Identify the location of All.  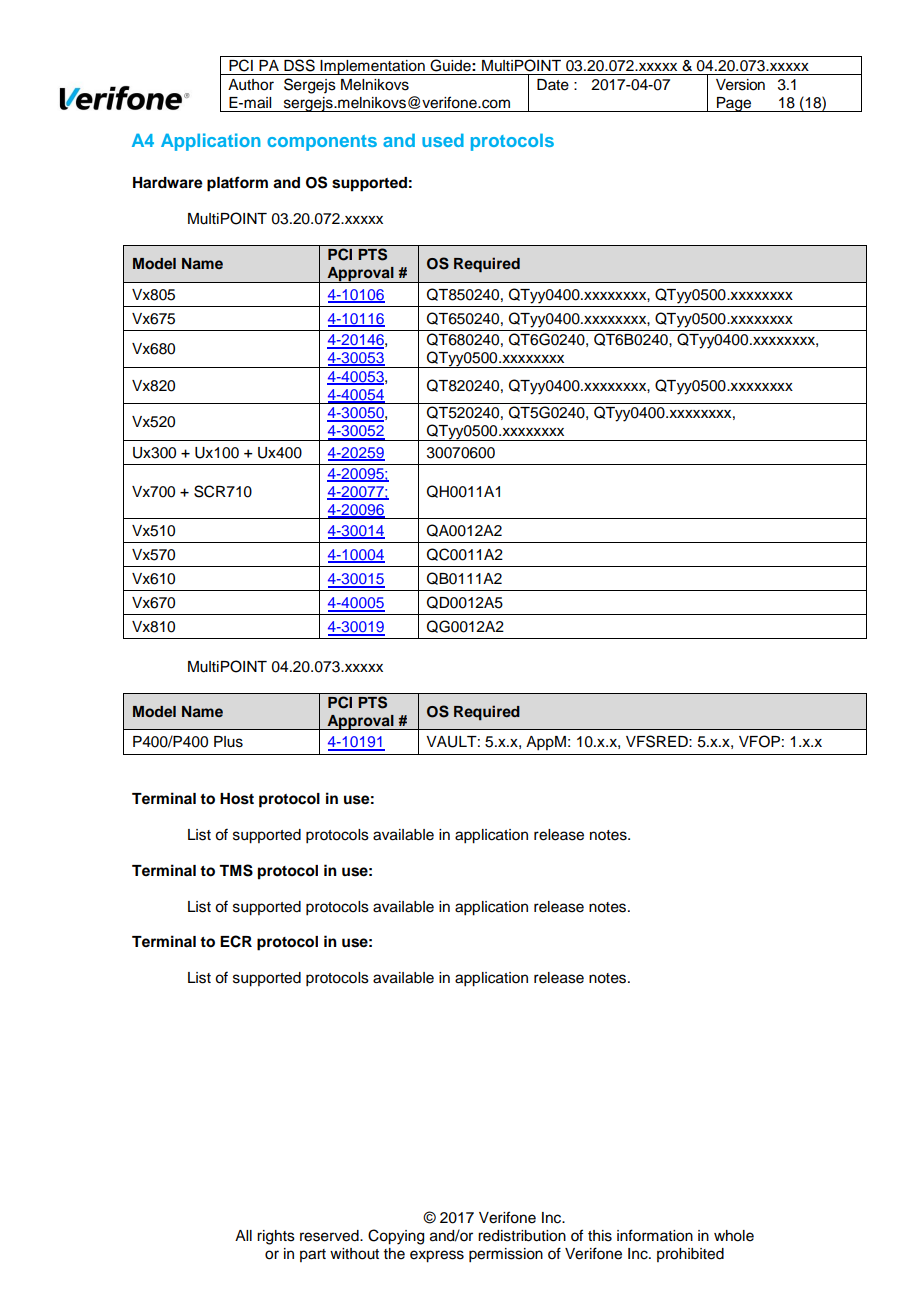
(243, 1235).
